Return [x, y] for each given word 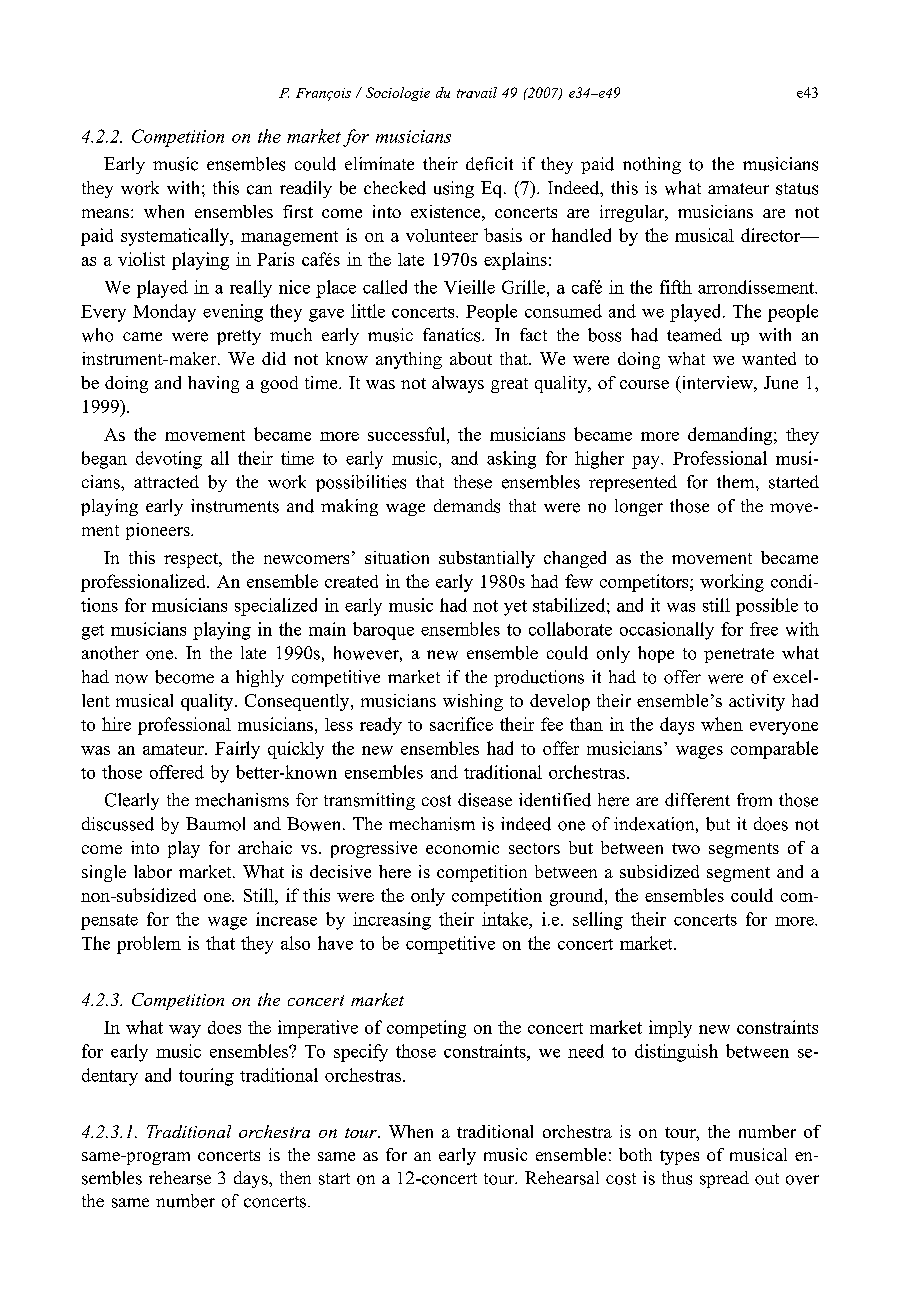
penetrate [739, 655]
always [458, 384]
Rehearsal [562, 1178]
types [679, 1157]
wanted [769, 358]
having [213, 384]
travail [477, 92]
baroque [383, 631]
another [110, 653]
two [686, 848]
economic [462, 847]
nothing [652, 165]
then [295, 1177]
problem [149, 945]
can [259, 190]
